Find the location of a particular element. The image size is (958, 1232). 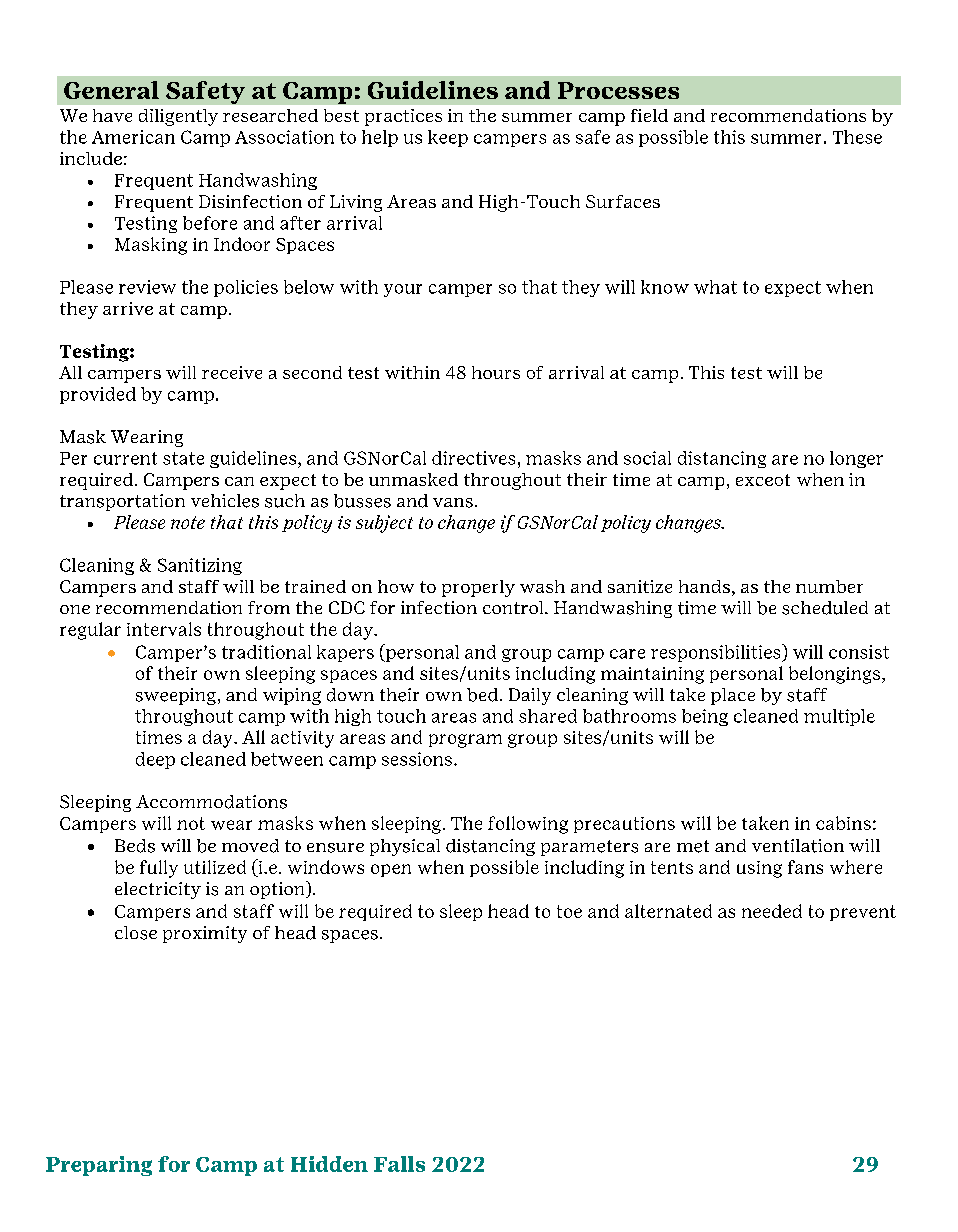

keep is located at coordinates (448, 138).
